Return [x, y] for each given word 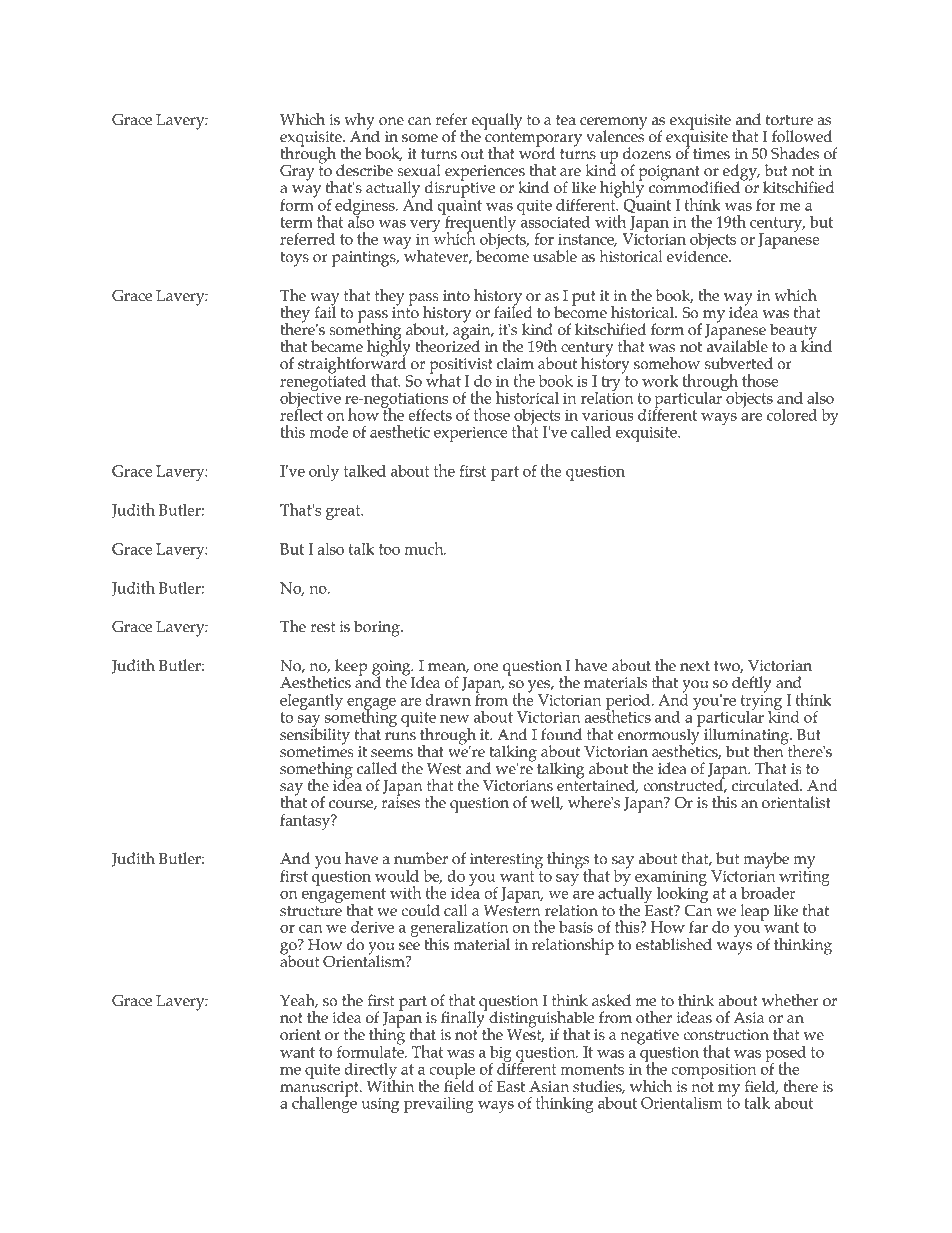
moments [592, 1069]
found [561, 734]
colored [792, 415]
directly [371, 1072]
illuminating [746, 737]
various [608, 415]
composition [713, 1072]
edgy [740, 173]
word [537, 152]
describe [364, 170]
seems [392, 753]
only [324, 473]
